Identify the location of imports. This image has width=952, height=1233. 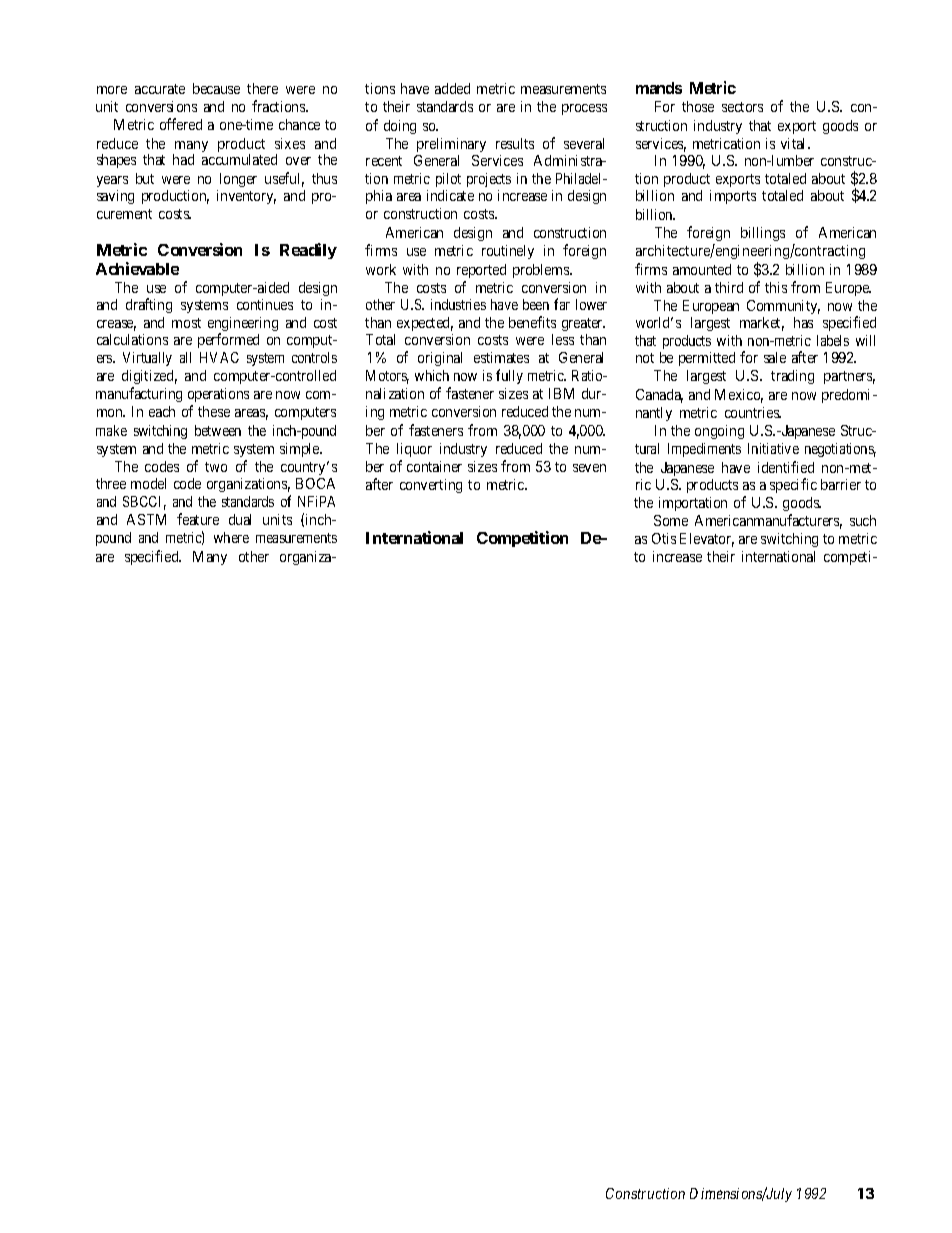
(733, 197).
